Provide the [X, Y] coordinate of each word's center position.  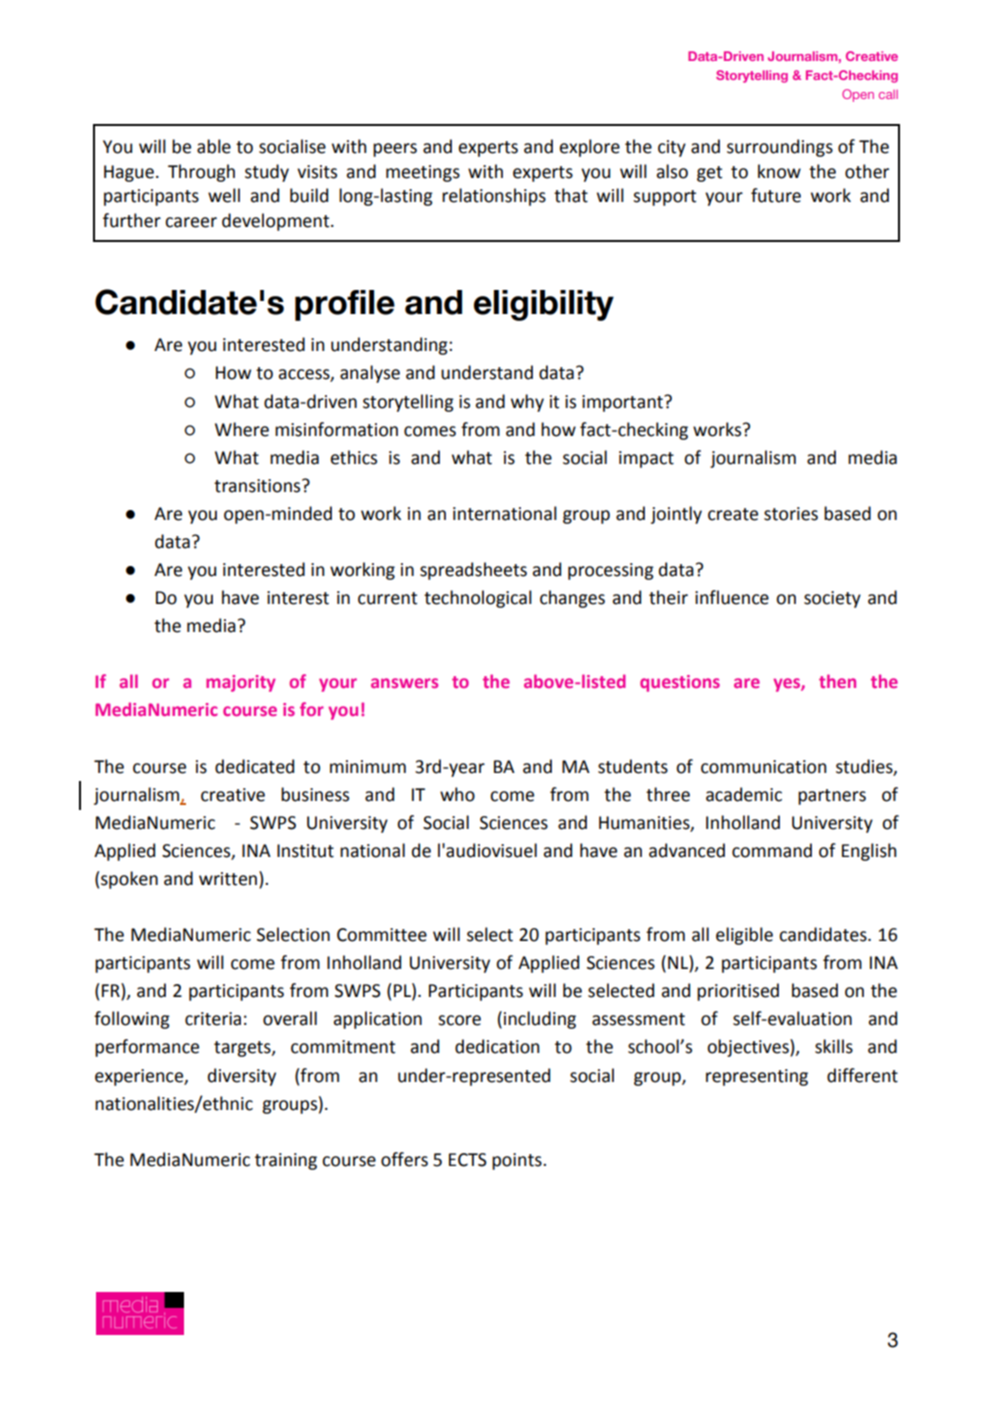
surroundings [780, 148]
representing [757, 1077]
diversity [242, 1077]
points [518, 1161]
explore [589, 148]
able [214, 146]
